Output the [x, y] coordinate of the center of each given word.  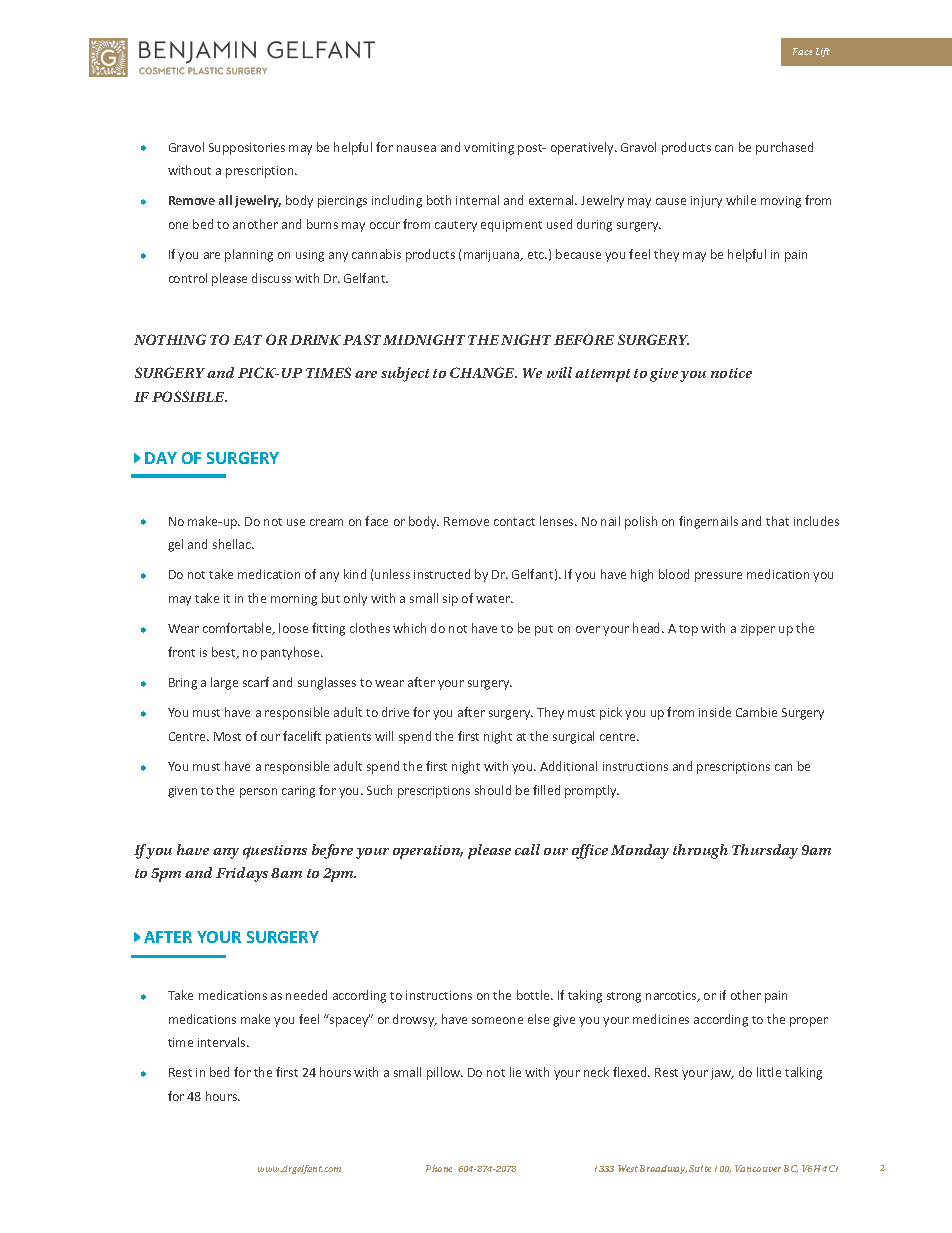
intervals [223, 1042]
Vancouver [758, 1168]
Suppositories [247, 149]
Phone [439, 1168]
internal [477, 200]
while [741, 200]
